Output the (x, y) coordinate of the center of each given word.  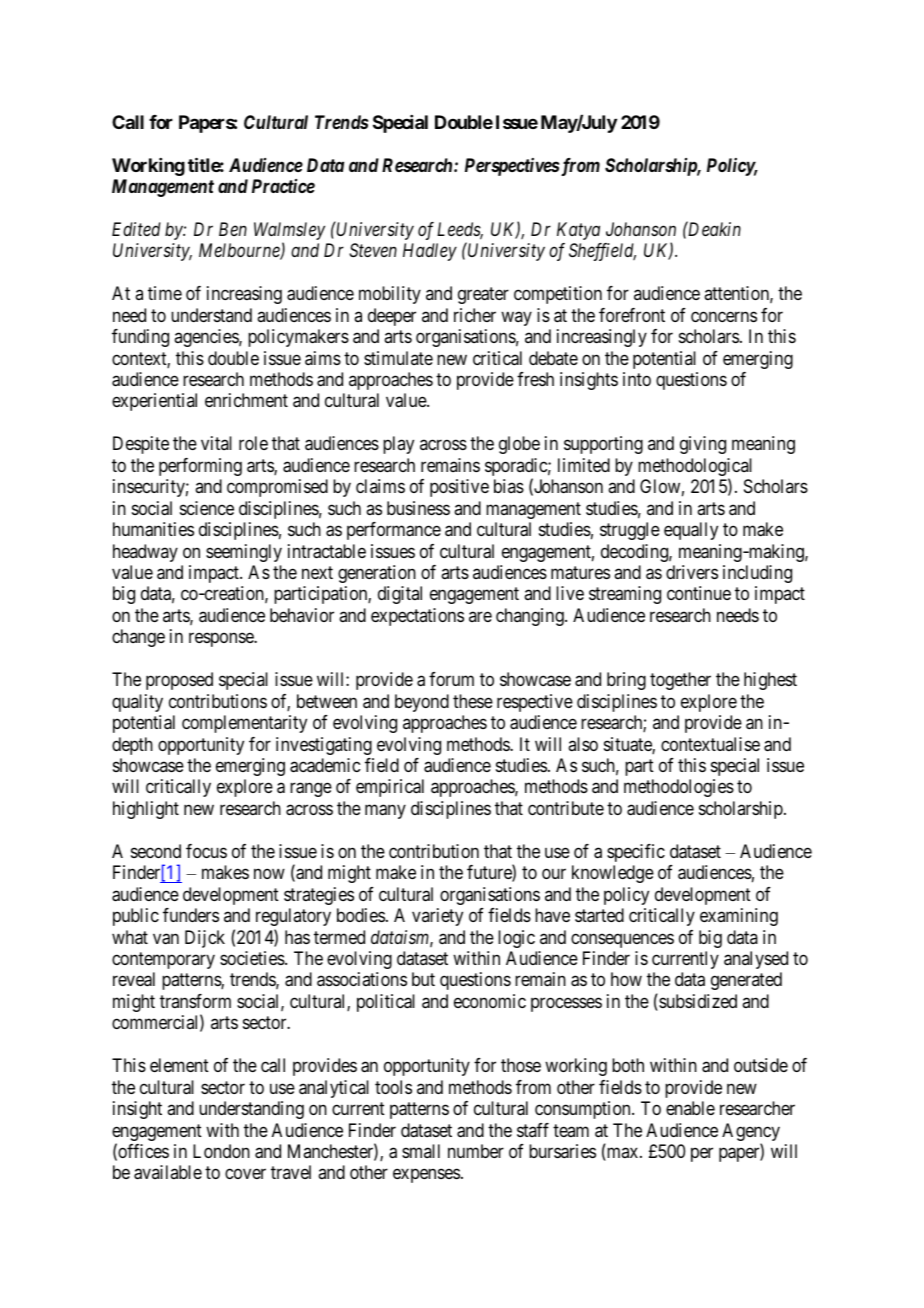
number (476, 1151)
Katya (578, 231)
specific (636, 853)
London (221, 1151)
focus (206, 851)
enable (690, 1108)
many (385, 811)
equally (691, 531)
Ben (233, 229)
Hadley (430, 252)
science (207, 508)
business (418, 508)
